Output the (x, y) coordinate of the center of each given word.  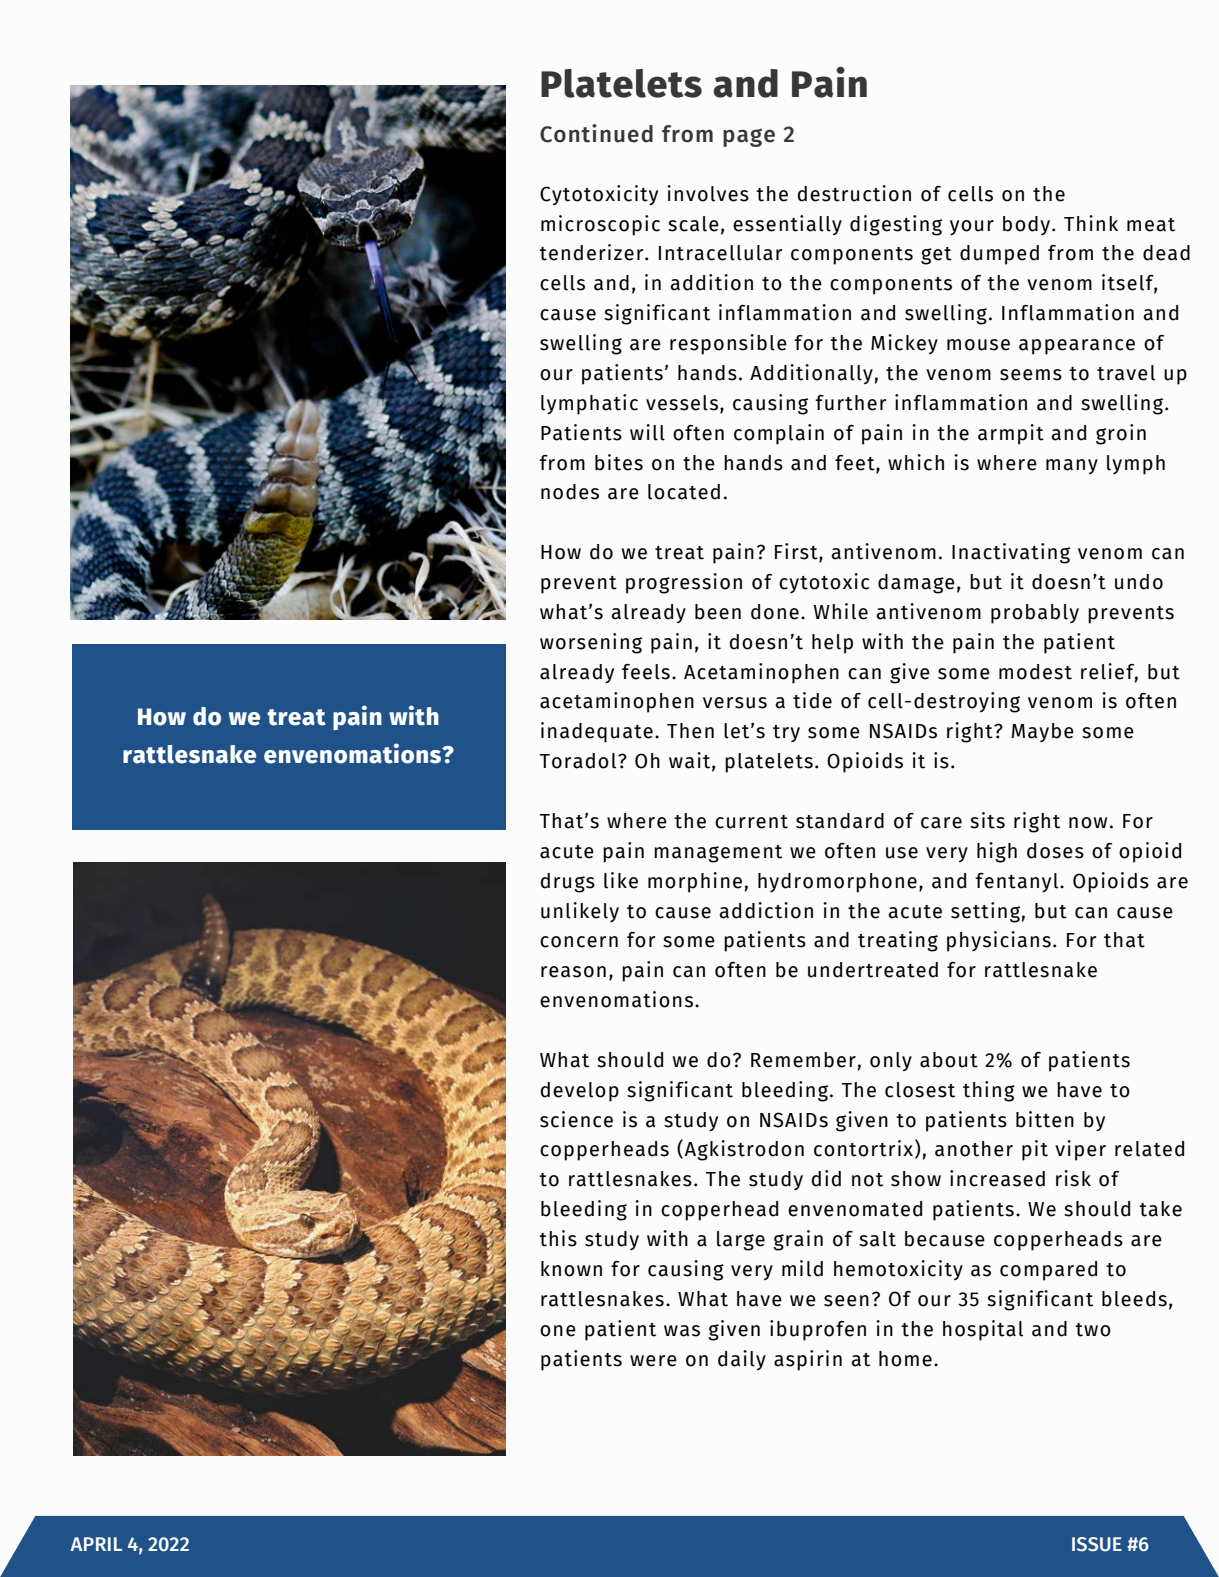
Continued (596, 133)
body (1028, 225)
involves (708, 193)
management (718, 854)
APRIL (96, 1544)
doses (1055, 851)
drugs (567, 883)
